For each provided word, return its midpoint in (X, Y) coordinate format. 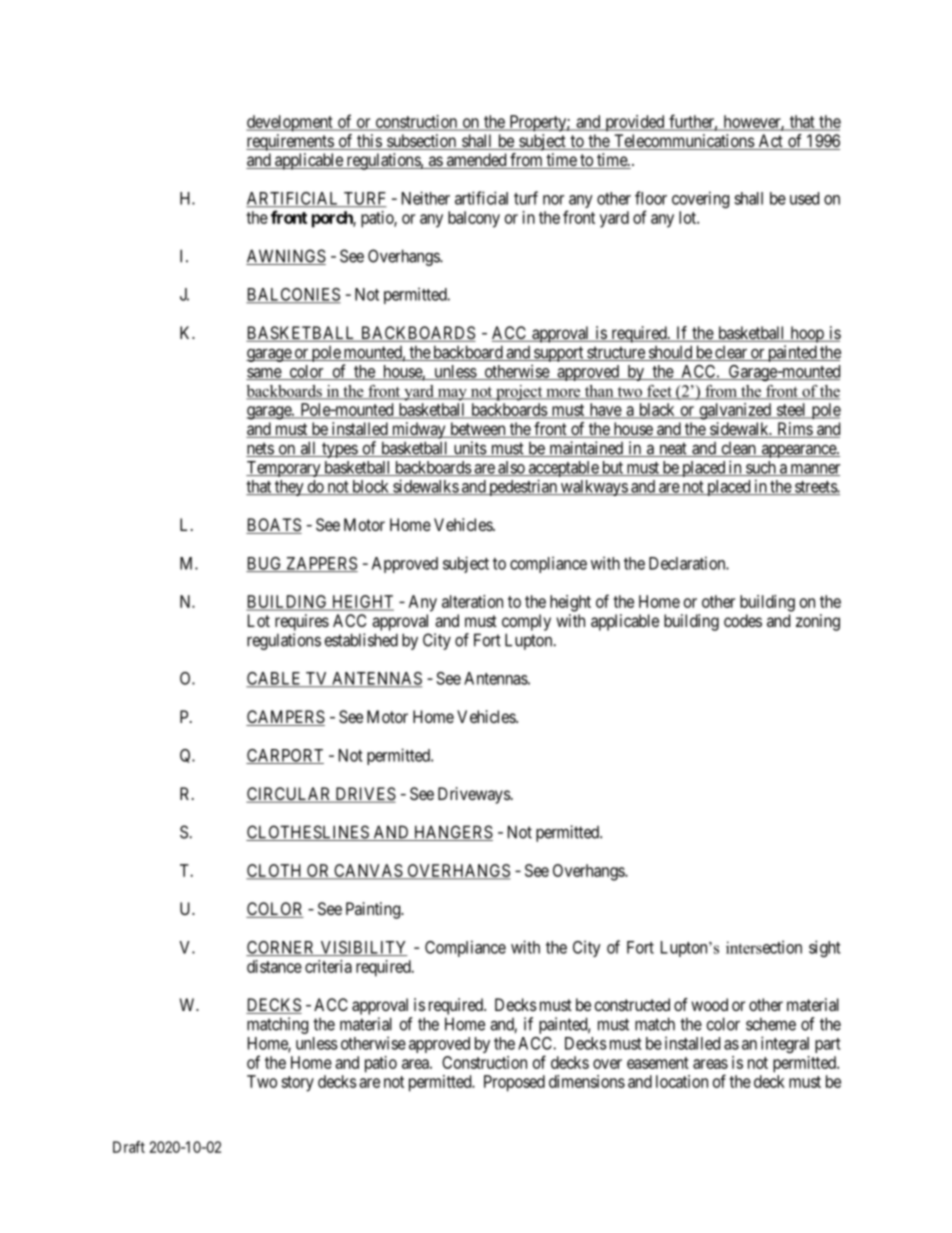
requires (302, 622)
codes (743, 620)
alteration (472, 601)
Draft (129, 1147)
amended (476, 161)
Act (770, 142)
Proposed (514, 1083)
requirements (290, 142)
